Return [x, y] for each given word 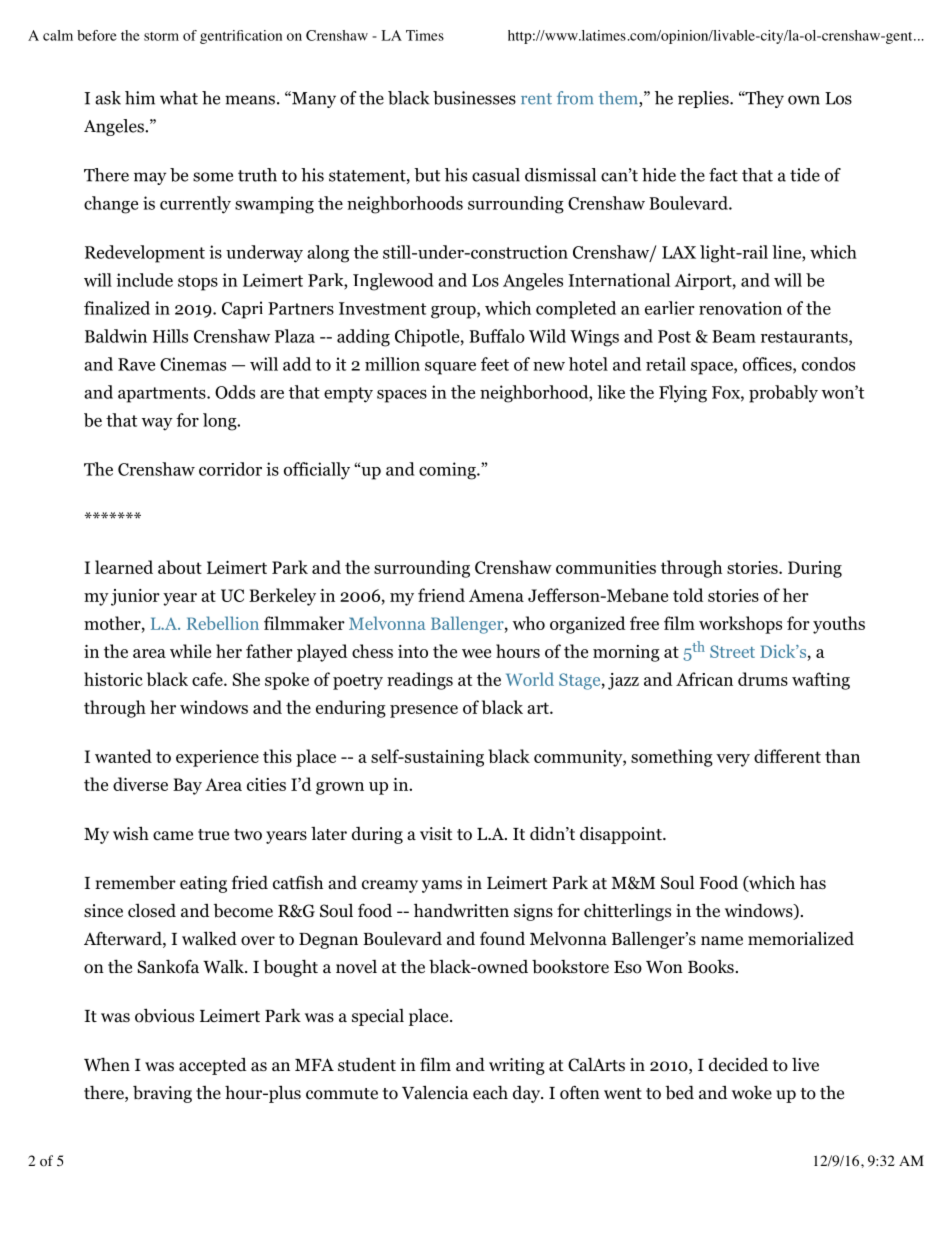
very [733, 760]
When [107, 1064]
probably [783, 394]
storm [161, 36]
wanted [123, 756]
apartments [163, 395]
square [450, 368]
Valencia [435, 1092]
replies [704, 99]
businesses [474, 98]
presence [424, 711]
